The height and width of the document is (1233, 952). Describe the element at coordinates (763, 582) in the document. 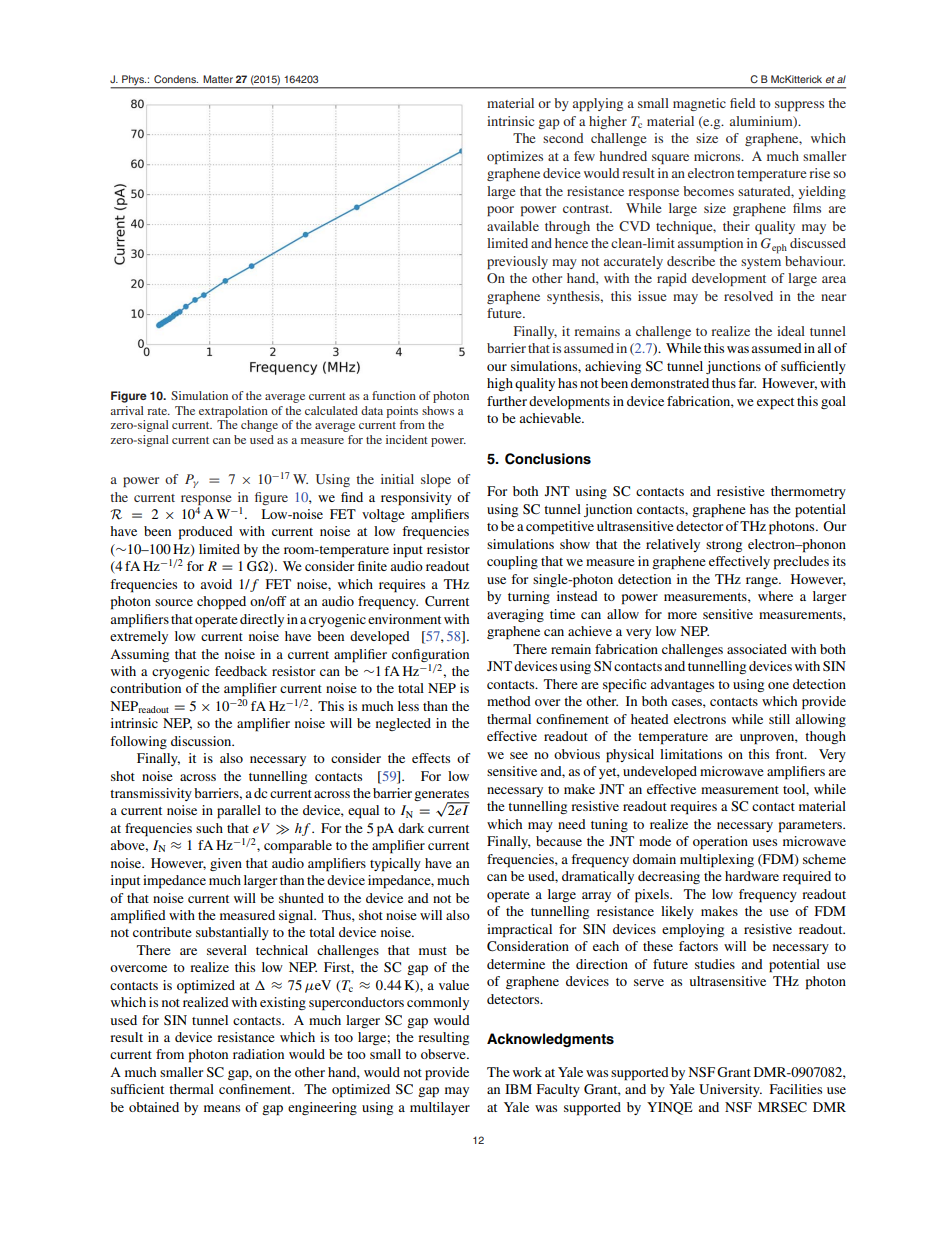

I see `range` at that location.
